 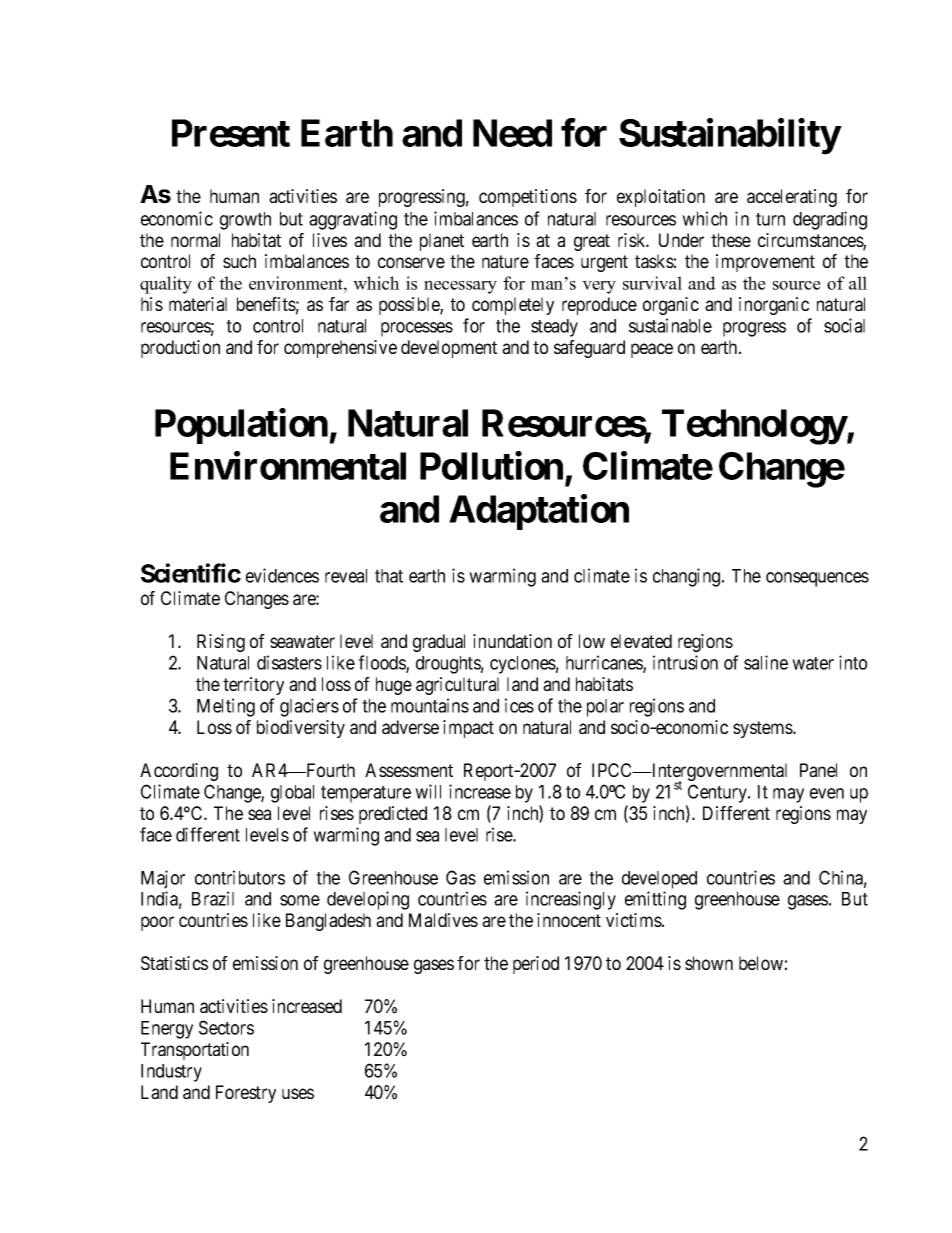 I want to click on will, so click(x=428, y=791).
